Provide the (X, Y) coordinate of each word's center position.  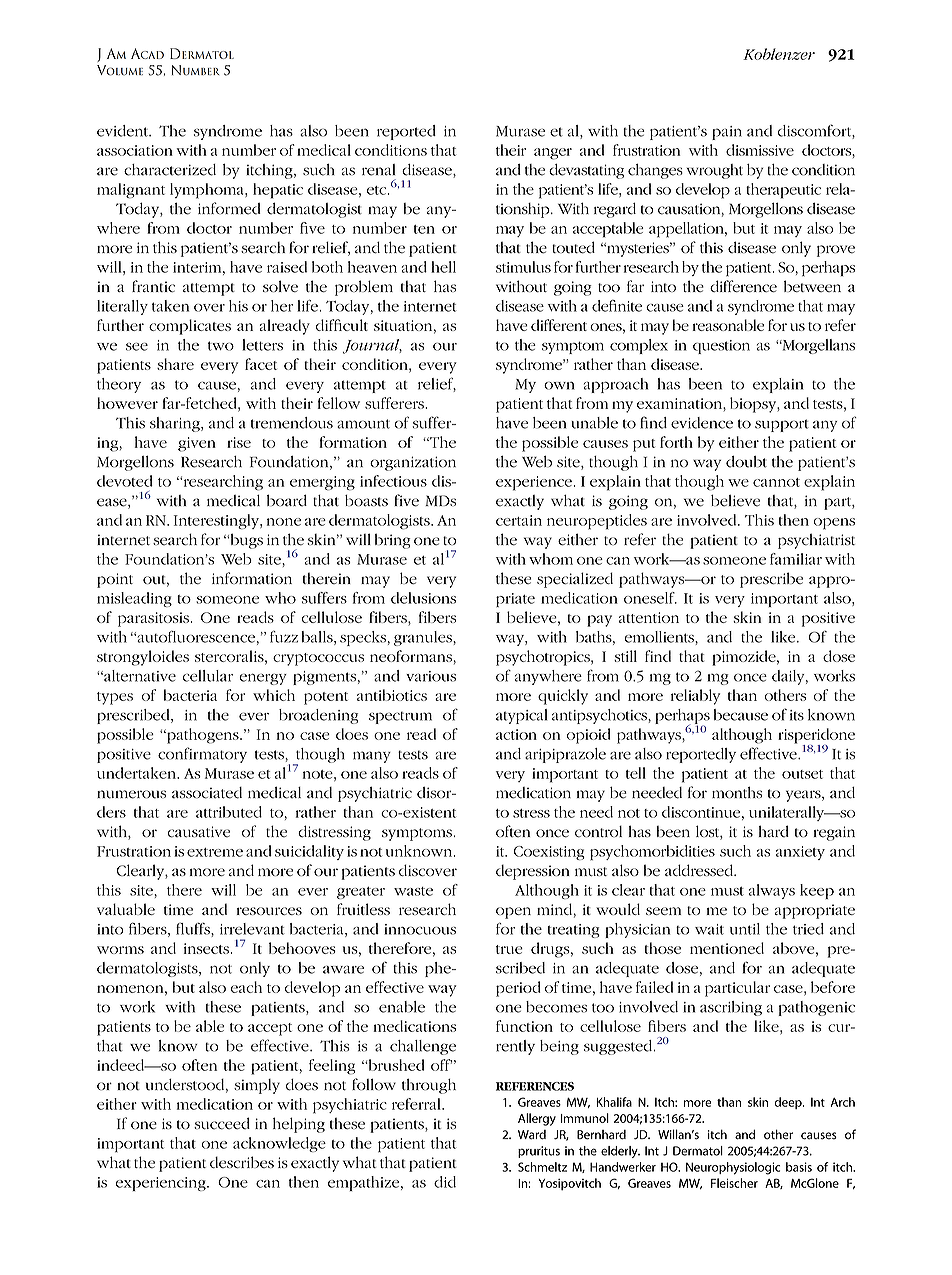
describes (242, 1162)
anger (553, 154)
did (445, 1182)
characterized (170, 170)
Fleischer (734, 1183)
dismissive (760, 150)
